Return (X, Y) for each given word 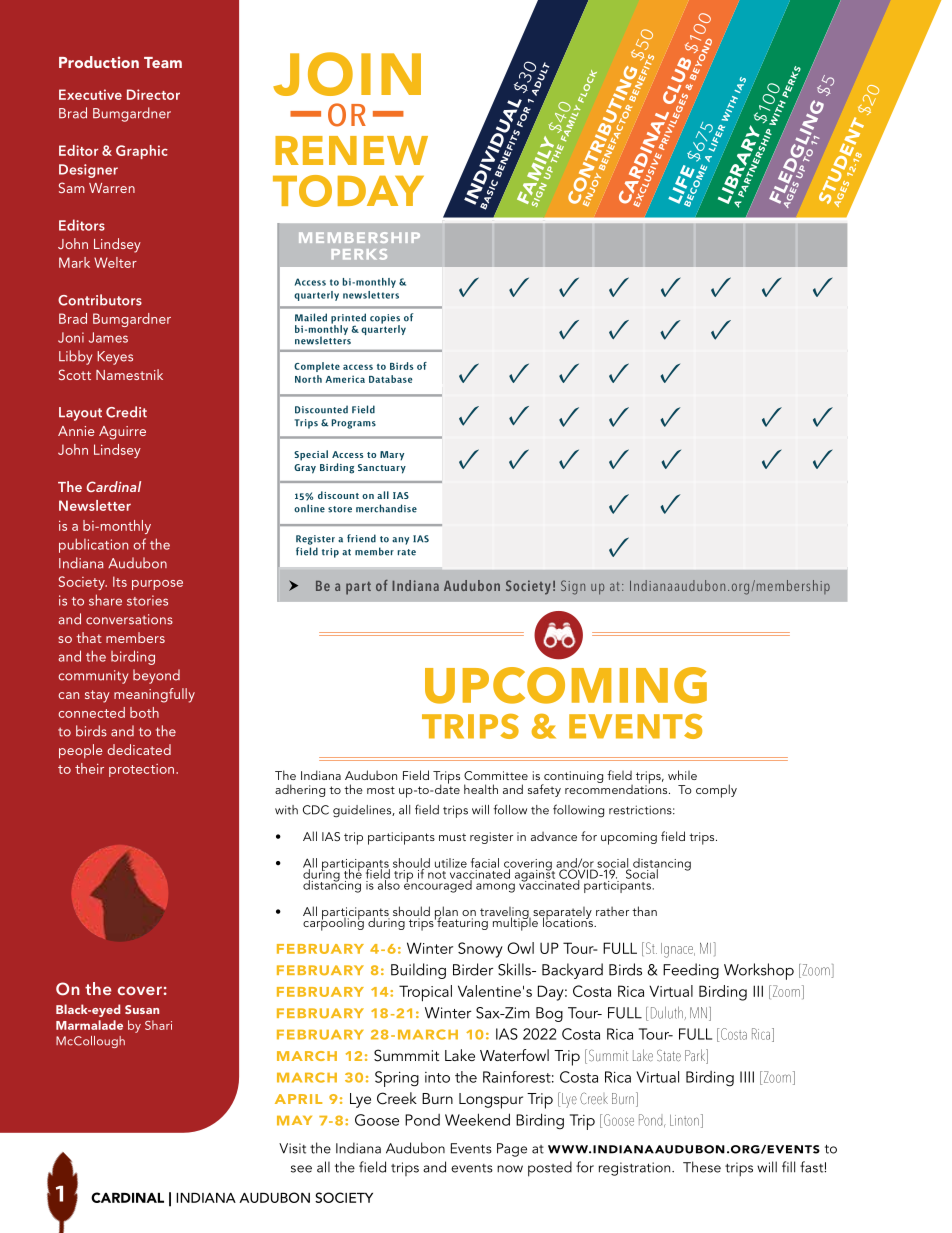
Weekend (477, 1119)
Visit (292, 1148)
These (702, 1167)
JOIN (347, 74)
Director (153, 94)
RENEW (351, 150)
